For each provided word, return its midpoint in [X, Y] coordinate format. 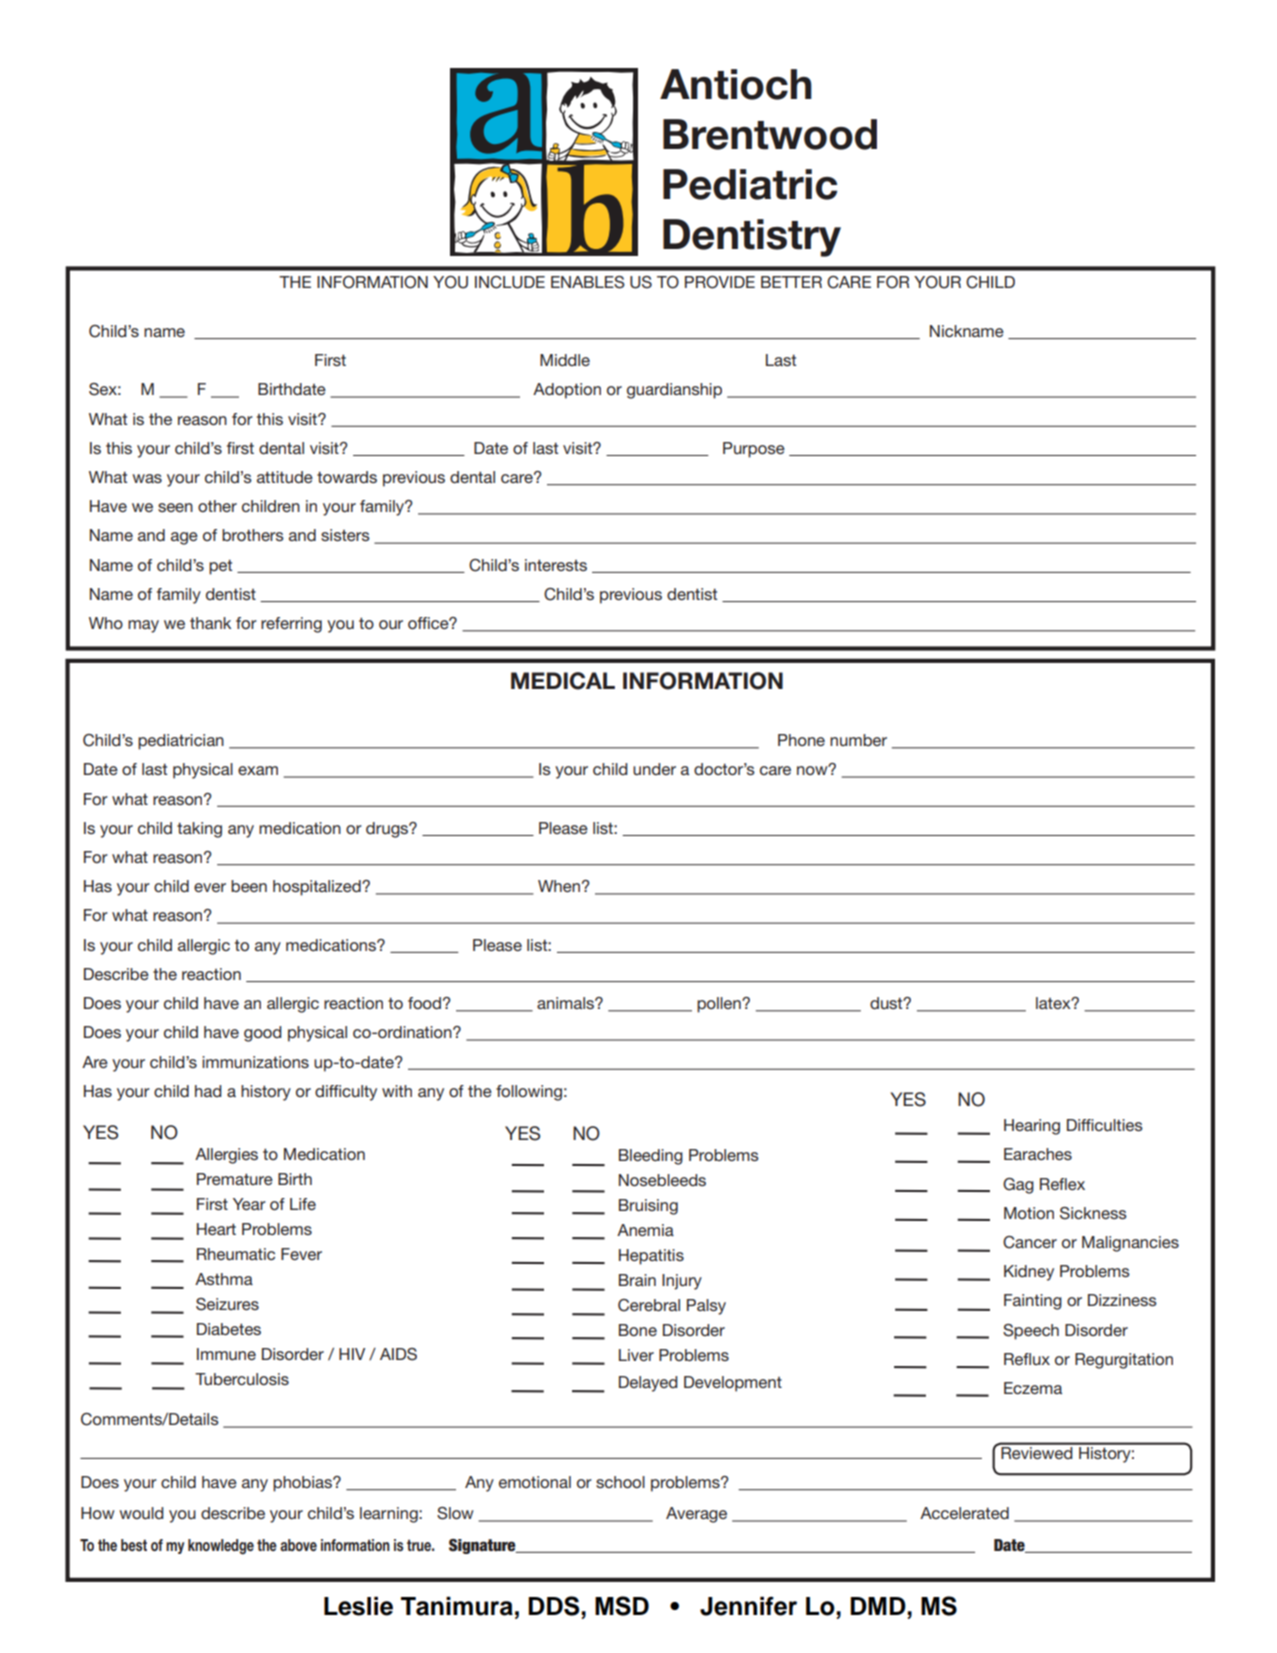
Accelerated [964, 1513]
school [620, 1482]
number [858, 740]
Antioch [736, 84]
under [654, 769]
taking [199, 830]
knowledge [221, 1547]
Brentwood [770, 134]
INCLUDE [510, 282]
